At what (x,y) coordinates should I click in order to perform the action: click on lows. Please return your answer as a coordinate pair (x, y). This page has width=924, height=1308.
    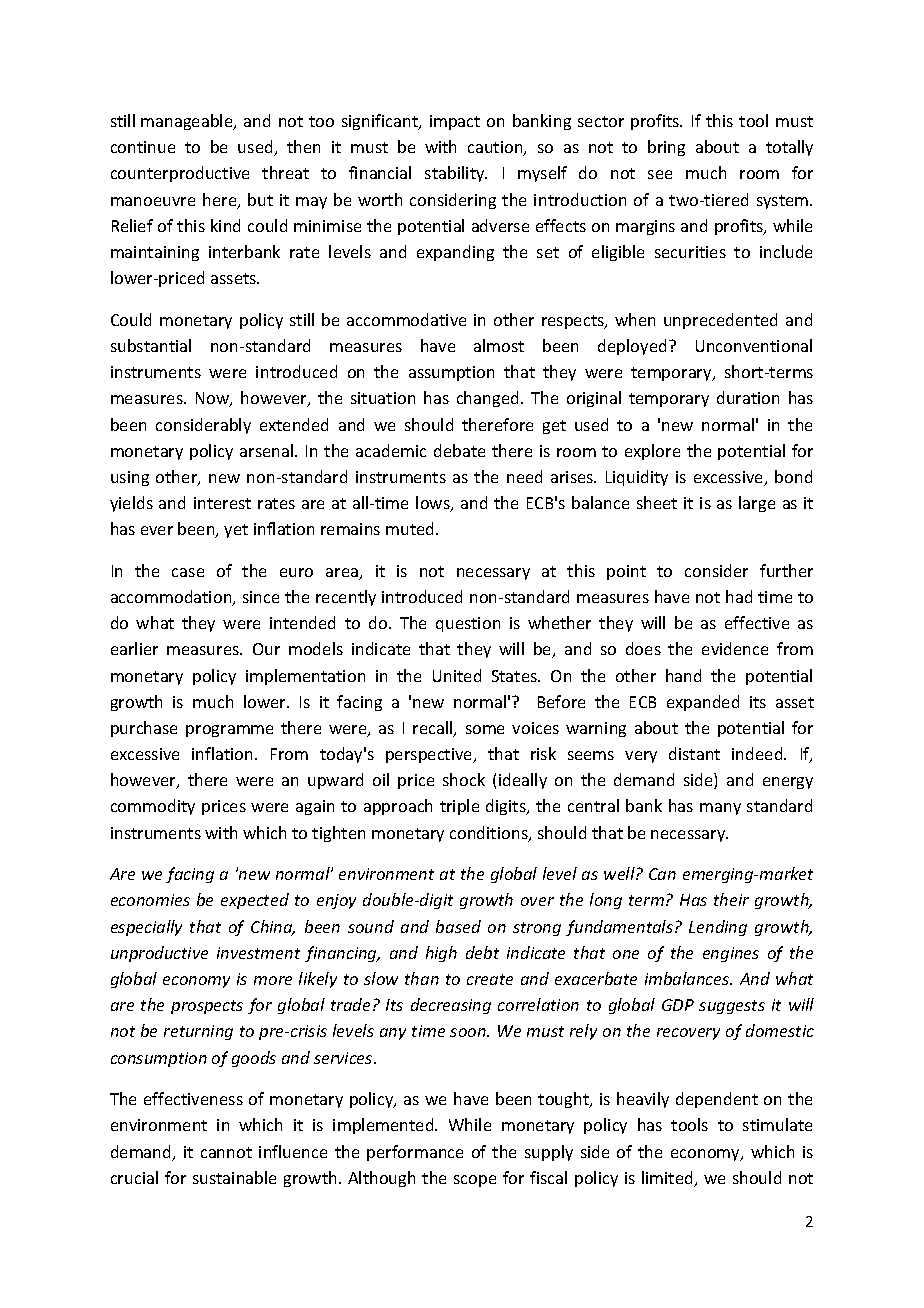
    Looking at the image, I should click on (434, 504).
